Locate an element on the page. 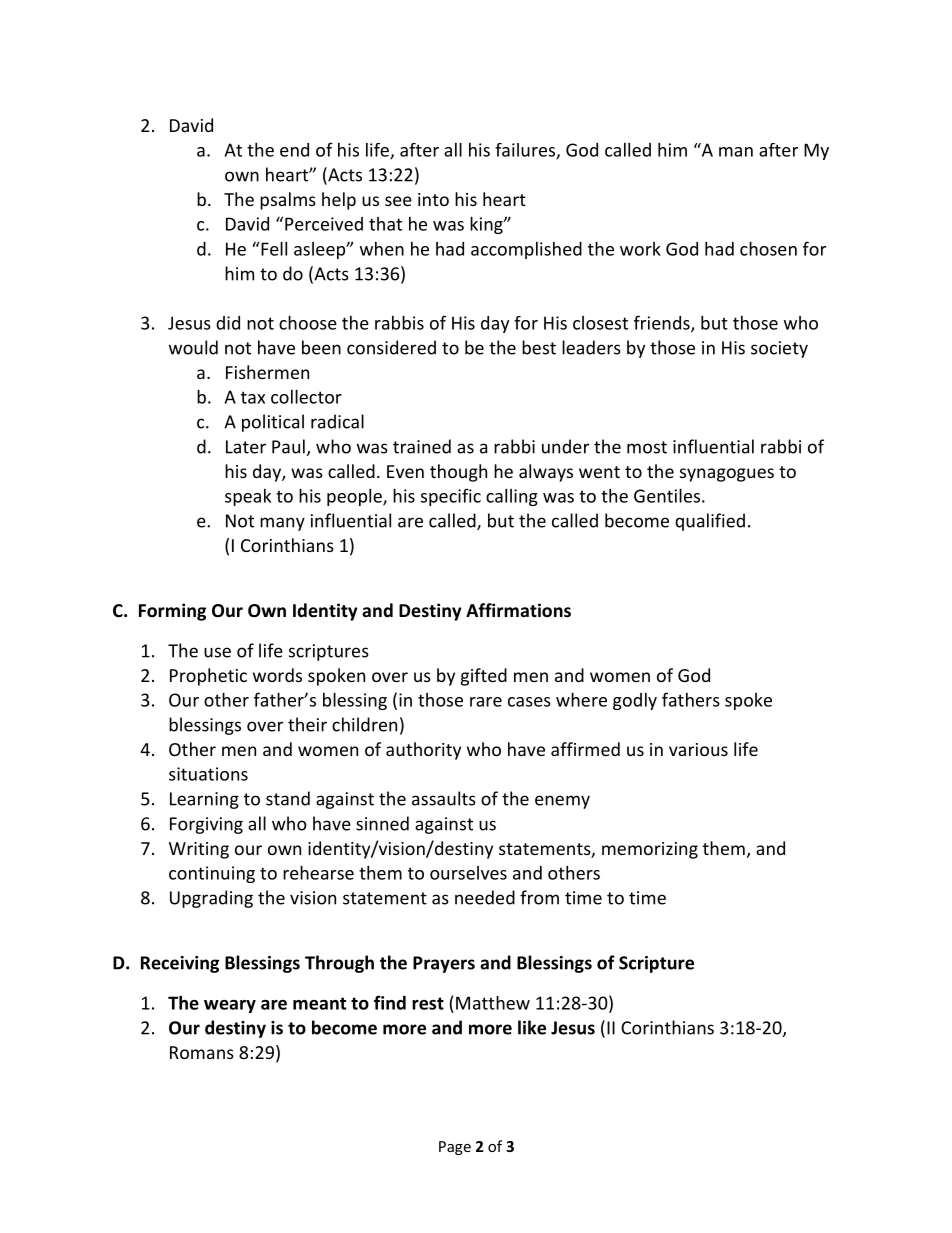 This page has height=1233, width=952. chosen is located at coordinates (768, 248).
